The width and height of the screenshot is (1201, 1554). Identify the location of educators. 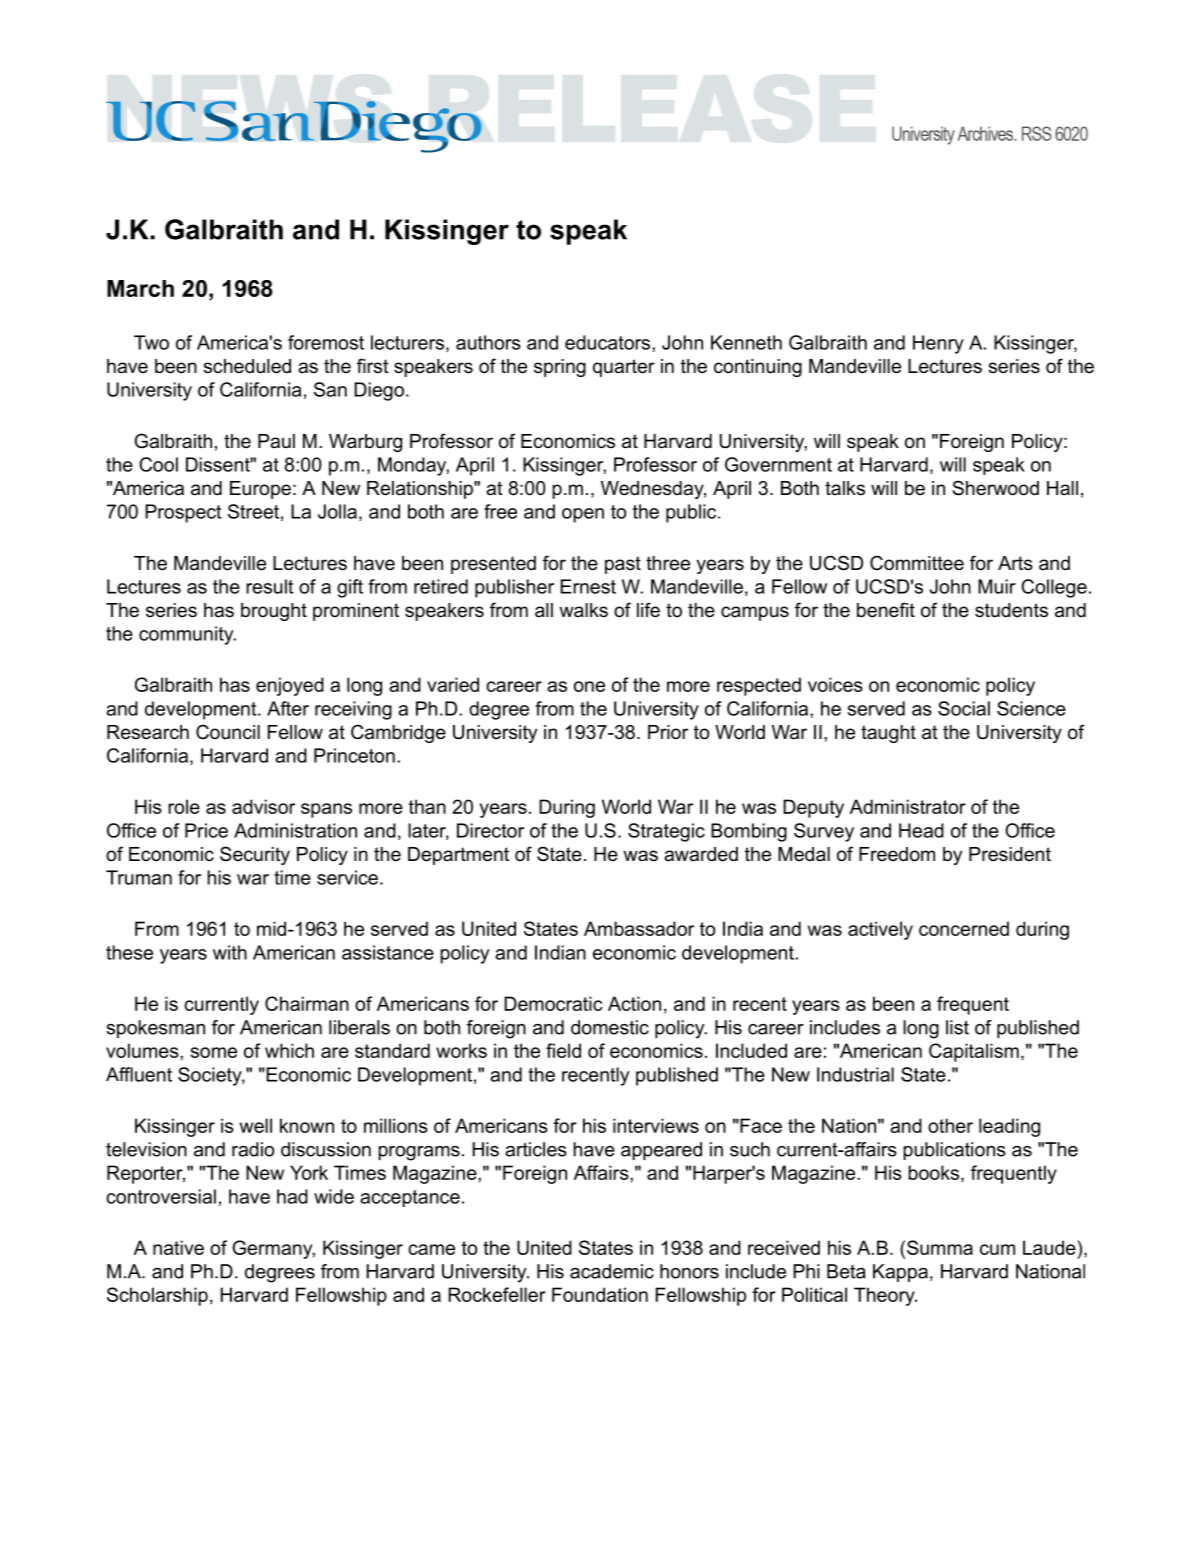
(609, 342).
